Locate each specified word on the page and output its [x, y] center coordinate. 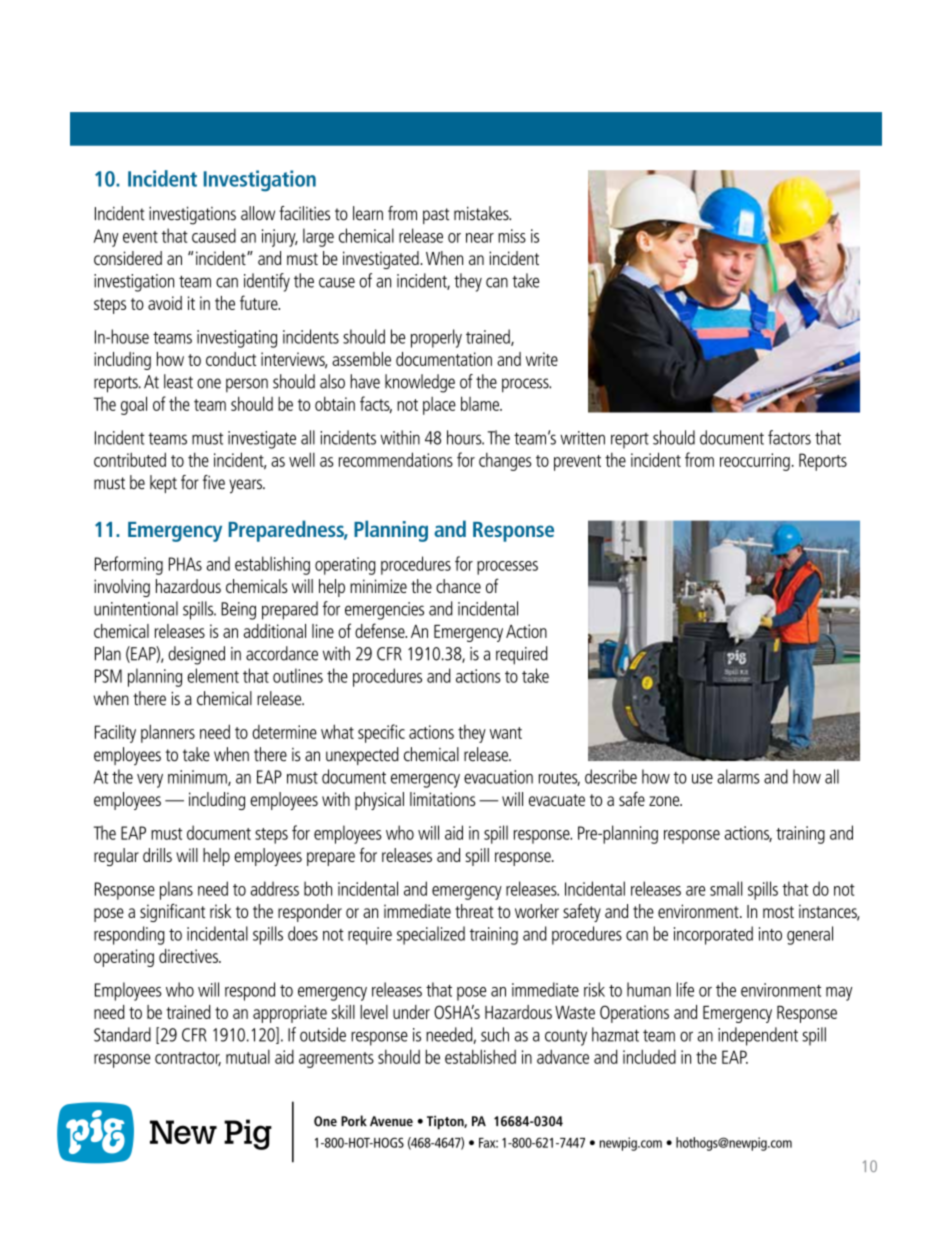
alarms [738, 776]
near [480, 238]
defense [381, 630]
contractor [188, 1059]
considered [128, 258]
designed [196, 655]
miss [512, 236]
